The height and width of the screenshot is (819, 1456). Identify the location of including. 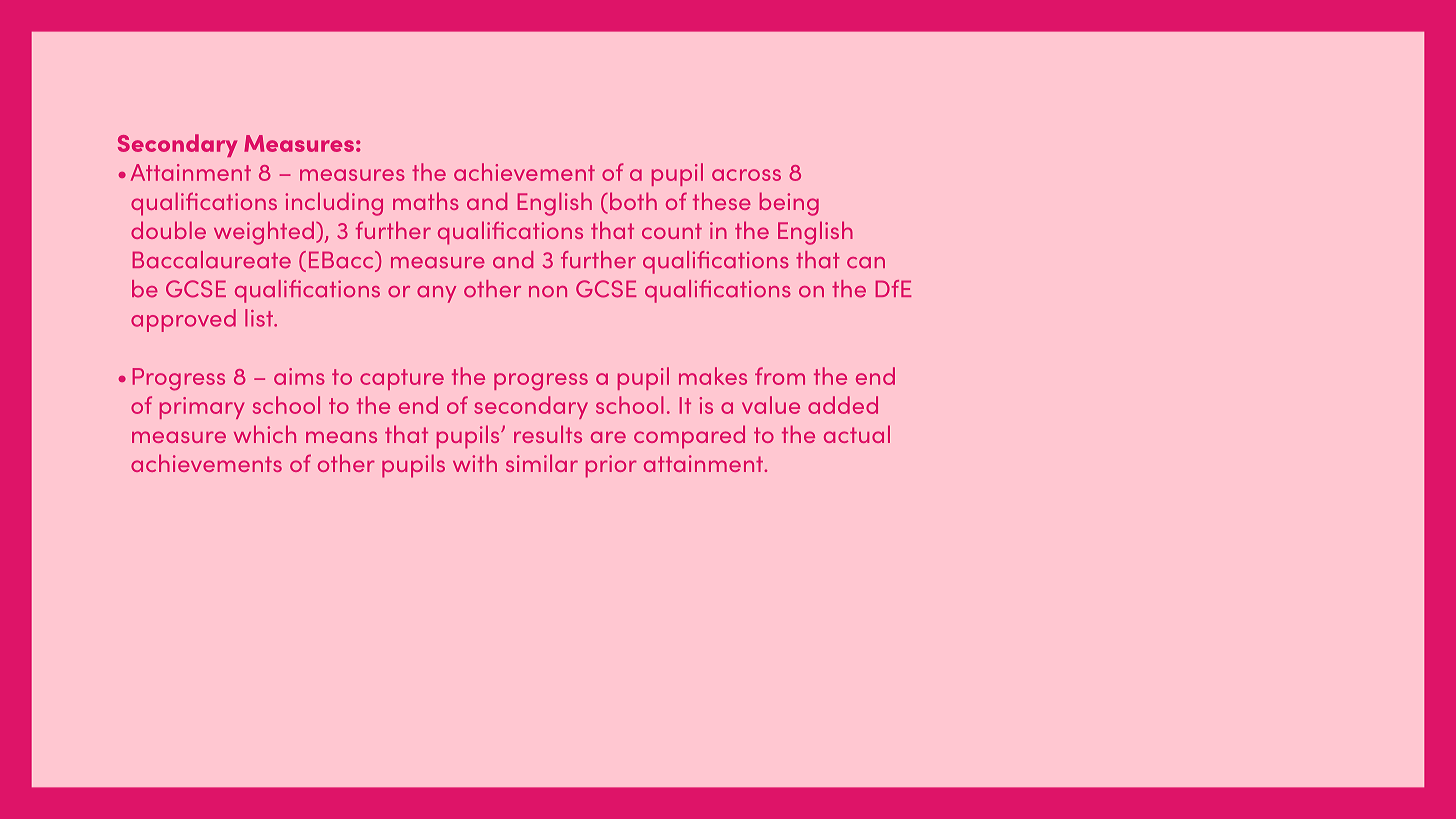
(334, 204).
